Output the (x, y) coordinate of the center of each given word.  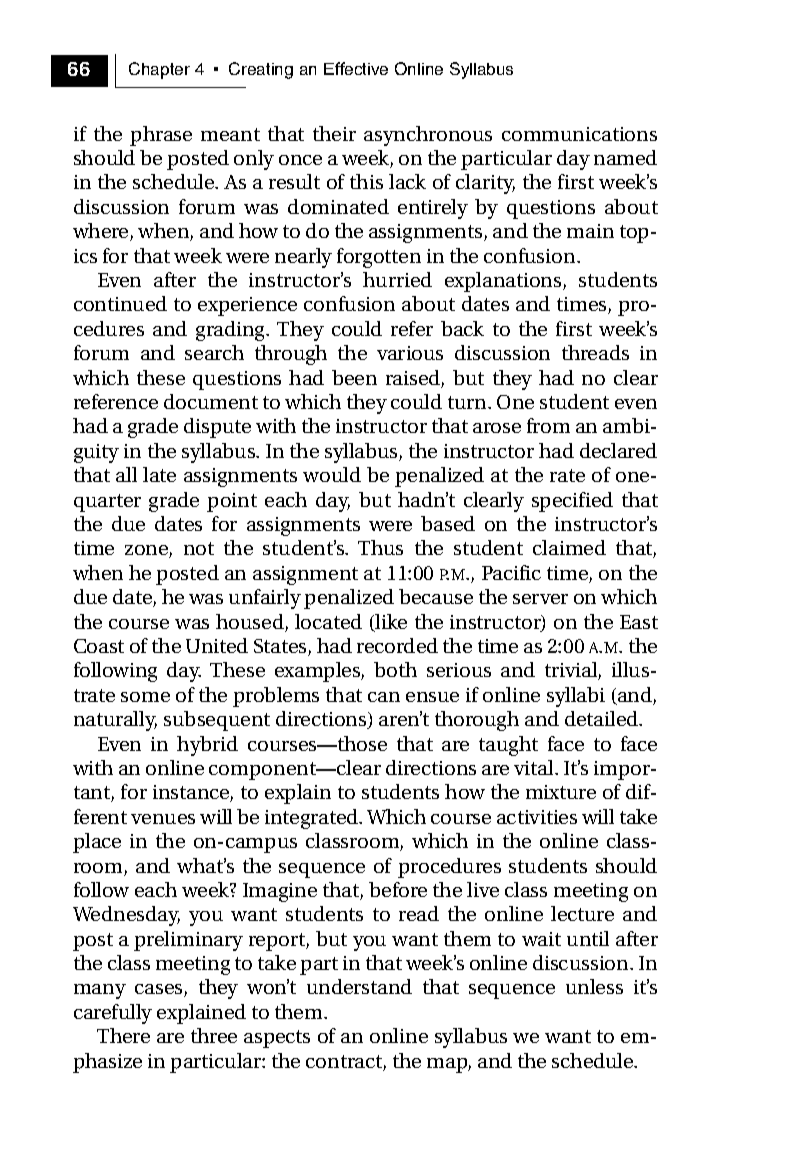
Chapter (159, 70)
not (199, 548)
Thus (380, 547)
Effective (356, 68)
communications (579, 134)
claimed (569, 547)
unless (594, 986)
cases (160, 990)
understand (359, 986)
